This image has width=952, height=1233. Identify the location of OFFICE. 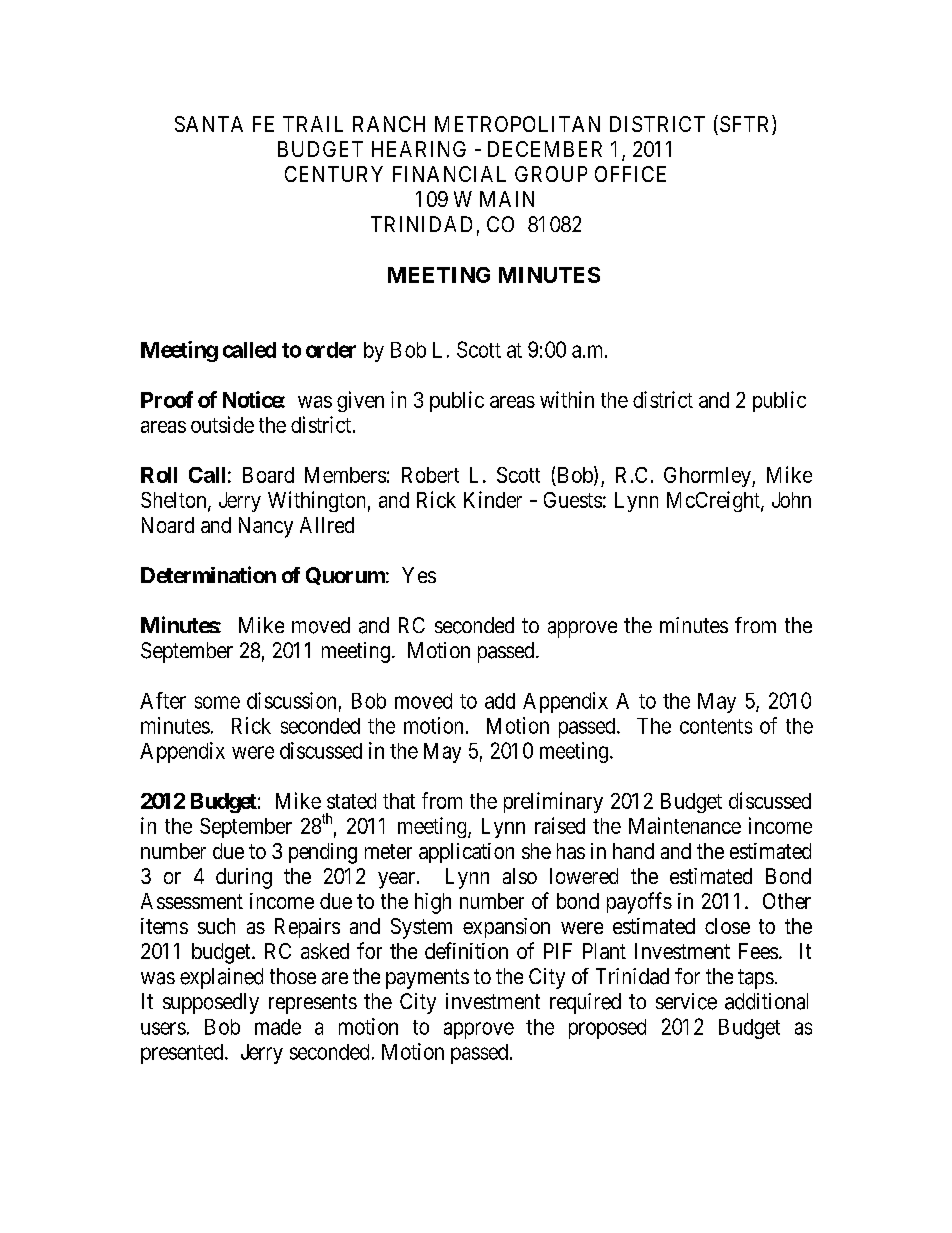
(630, 174).
